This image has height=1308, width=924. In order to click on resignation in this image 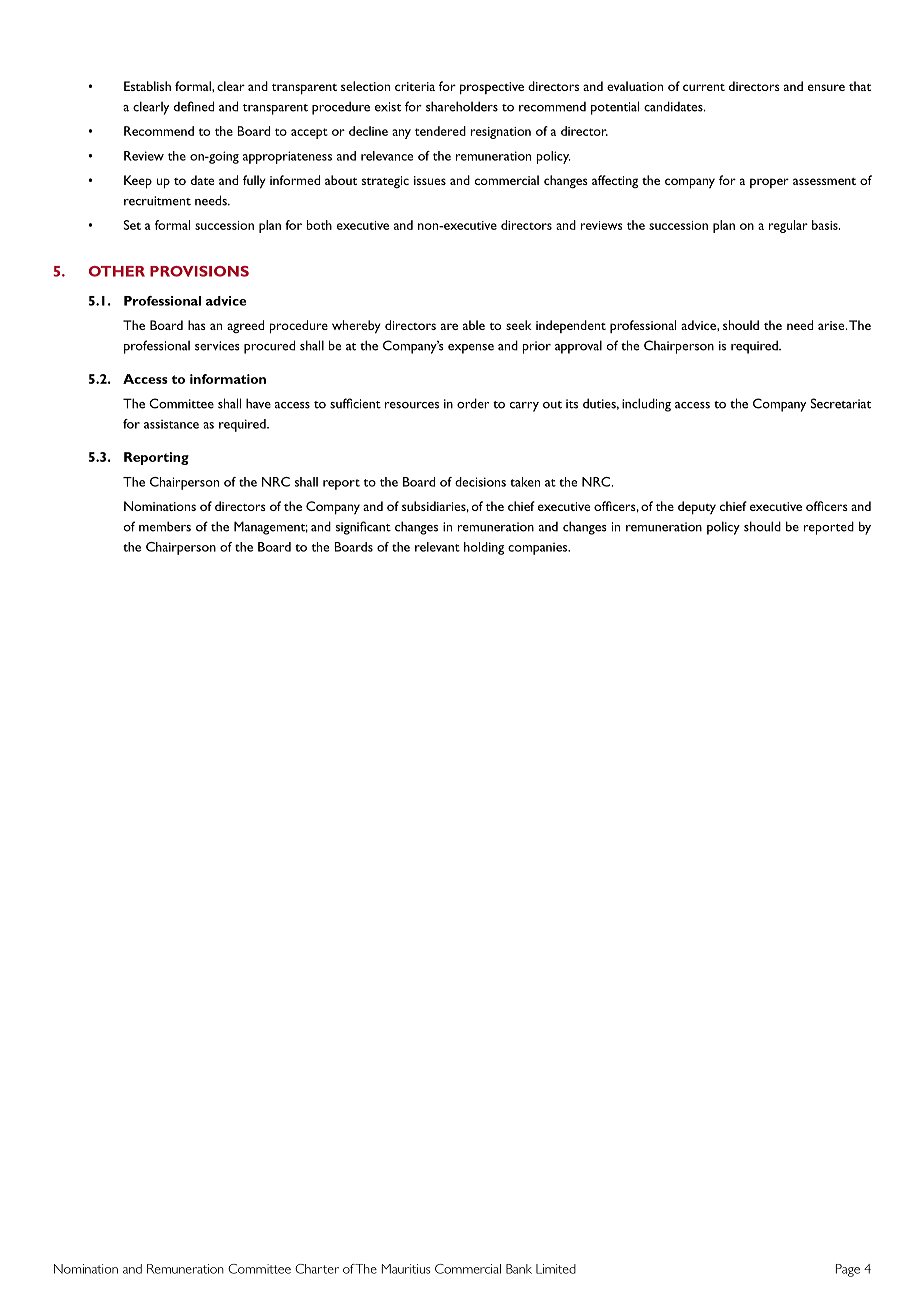, I will do `click(501, 133)`.
